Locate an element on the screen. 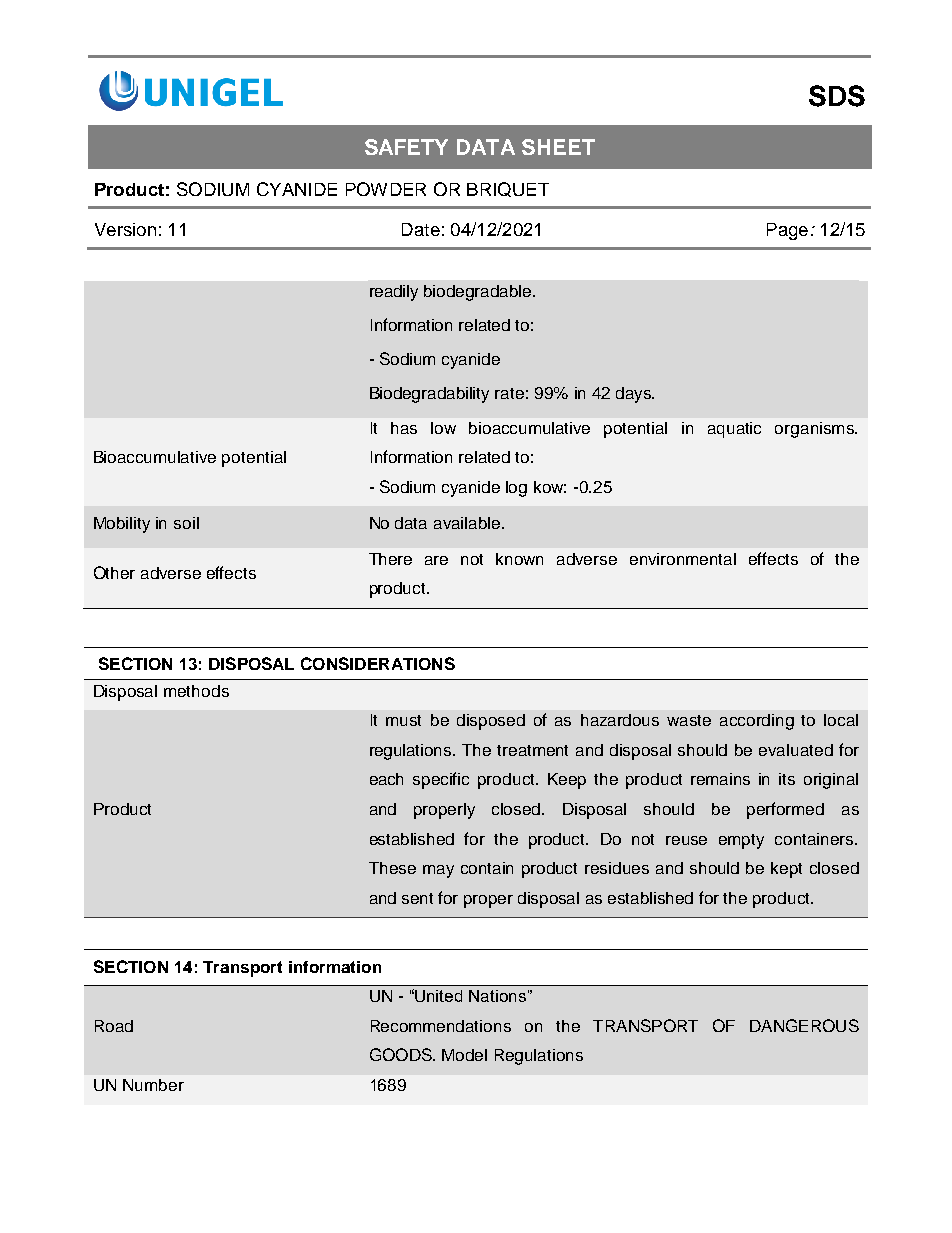  Model is located at coordinates (464, 1055).
